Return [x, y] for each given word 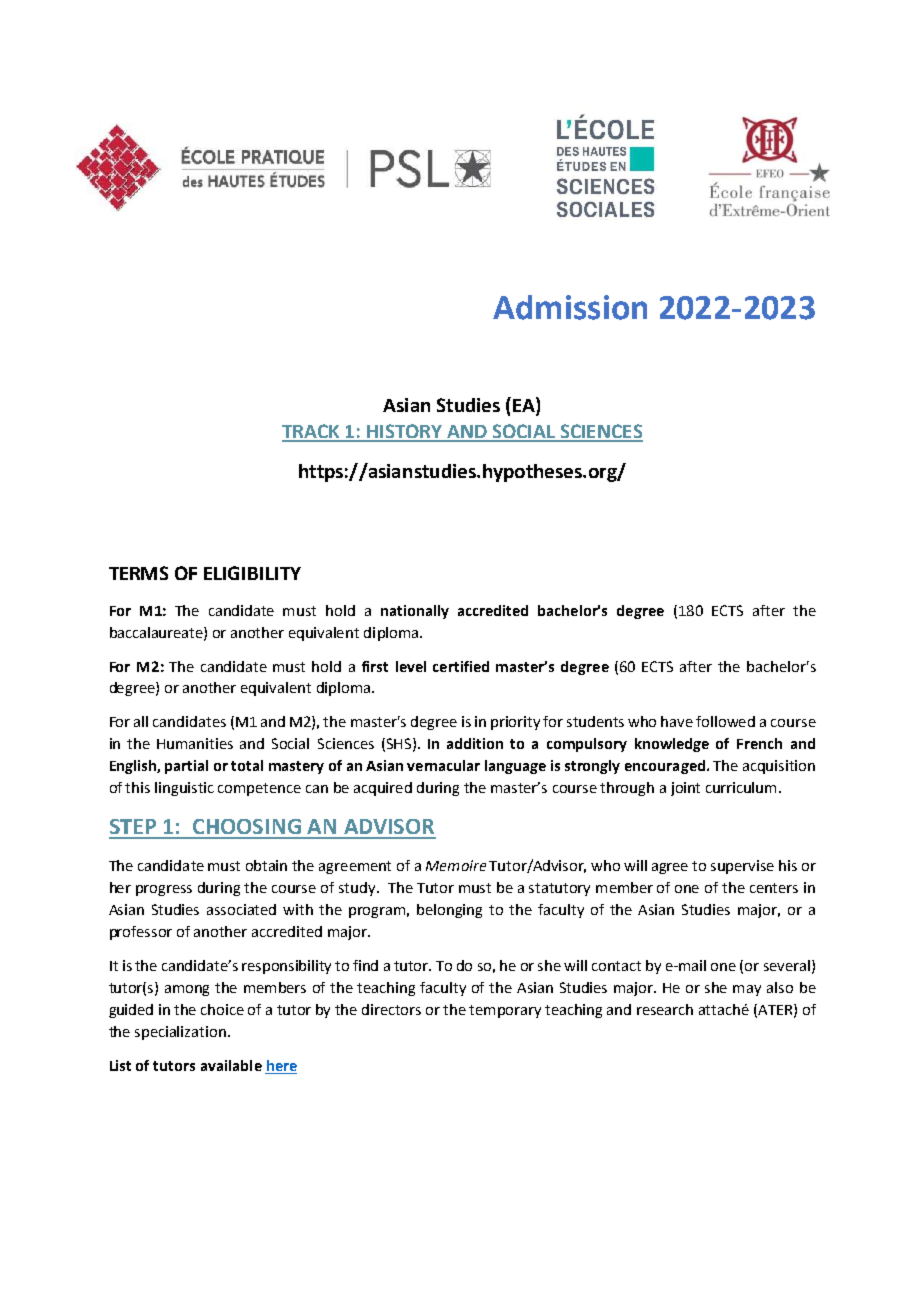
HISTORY [405, 432]
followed [725, 721]
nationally [415, 612]
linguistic [184, 789]
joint [685, 789]
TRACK [312, 432]
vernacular [443, 765]
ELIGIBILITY [252, 573]
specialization [180, 1033]
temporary [505, 1011]
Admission [570, 307]
